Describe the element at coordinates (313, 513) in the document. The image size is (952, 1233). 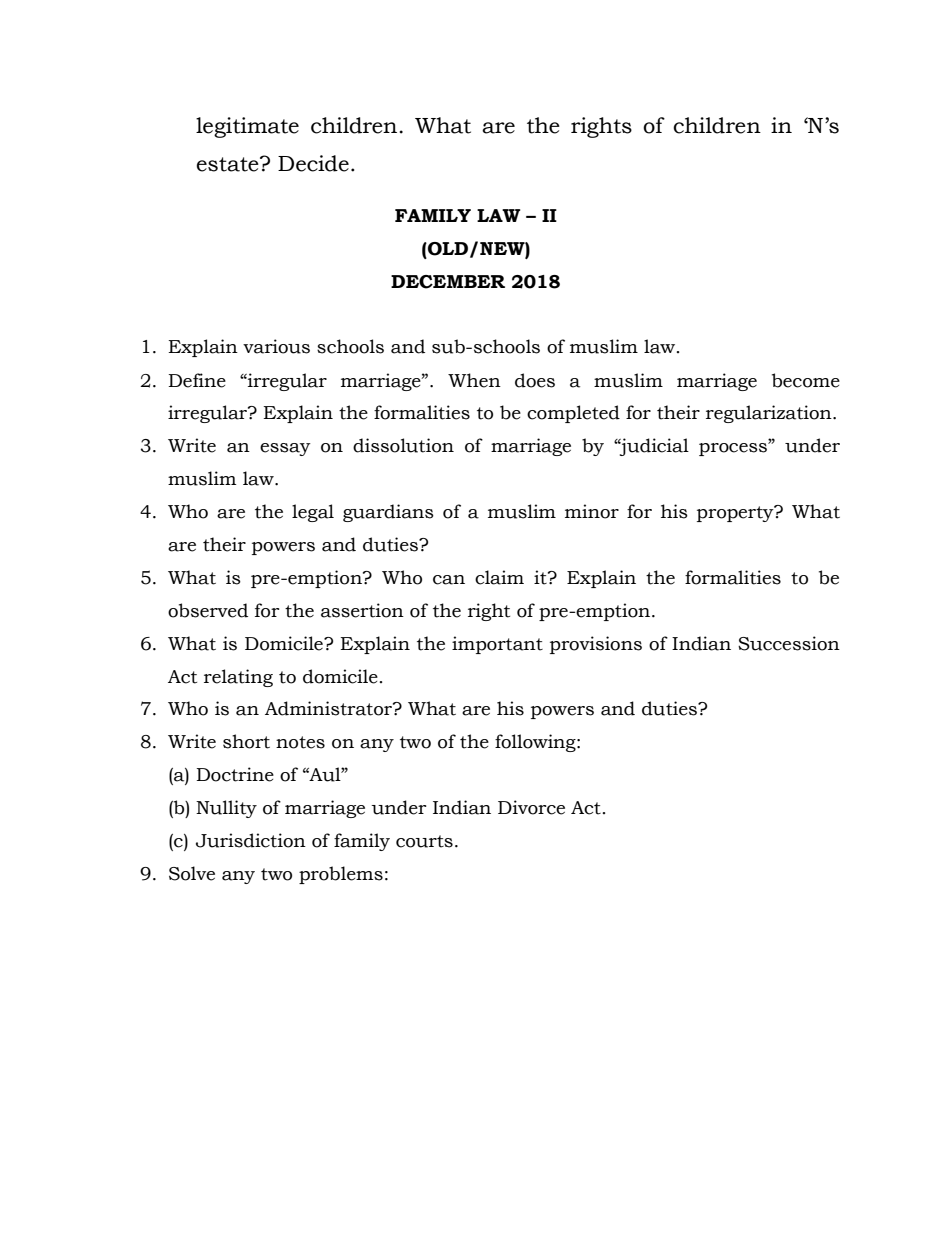
I see `legal` at that location.
